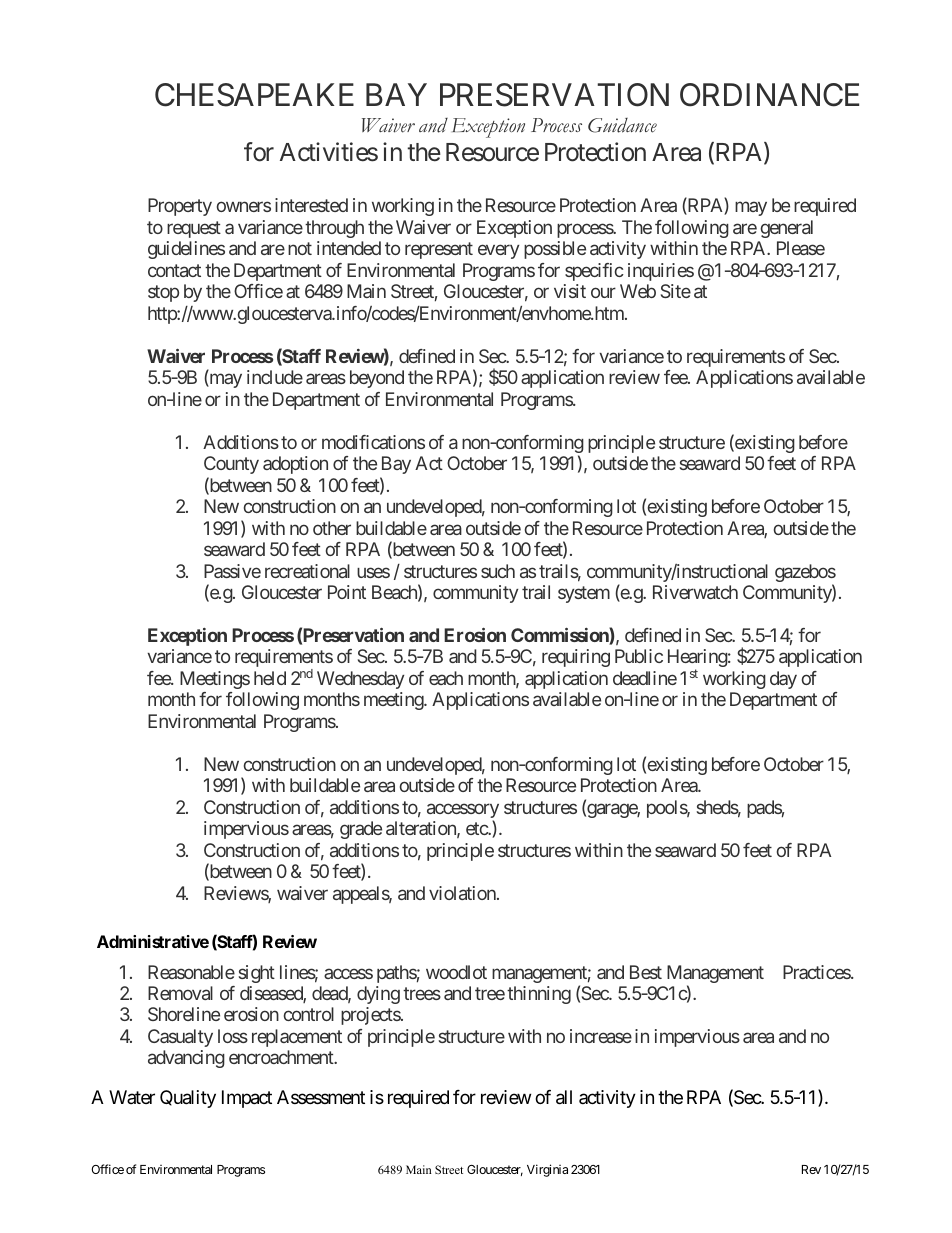 The image size is (952, 1233). What do you see at coordinates (231, 465) in the screenshot?
I see `County` at bounding box center [231, 465].
